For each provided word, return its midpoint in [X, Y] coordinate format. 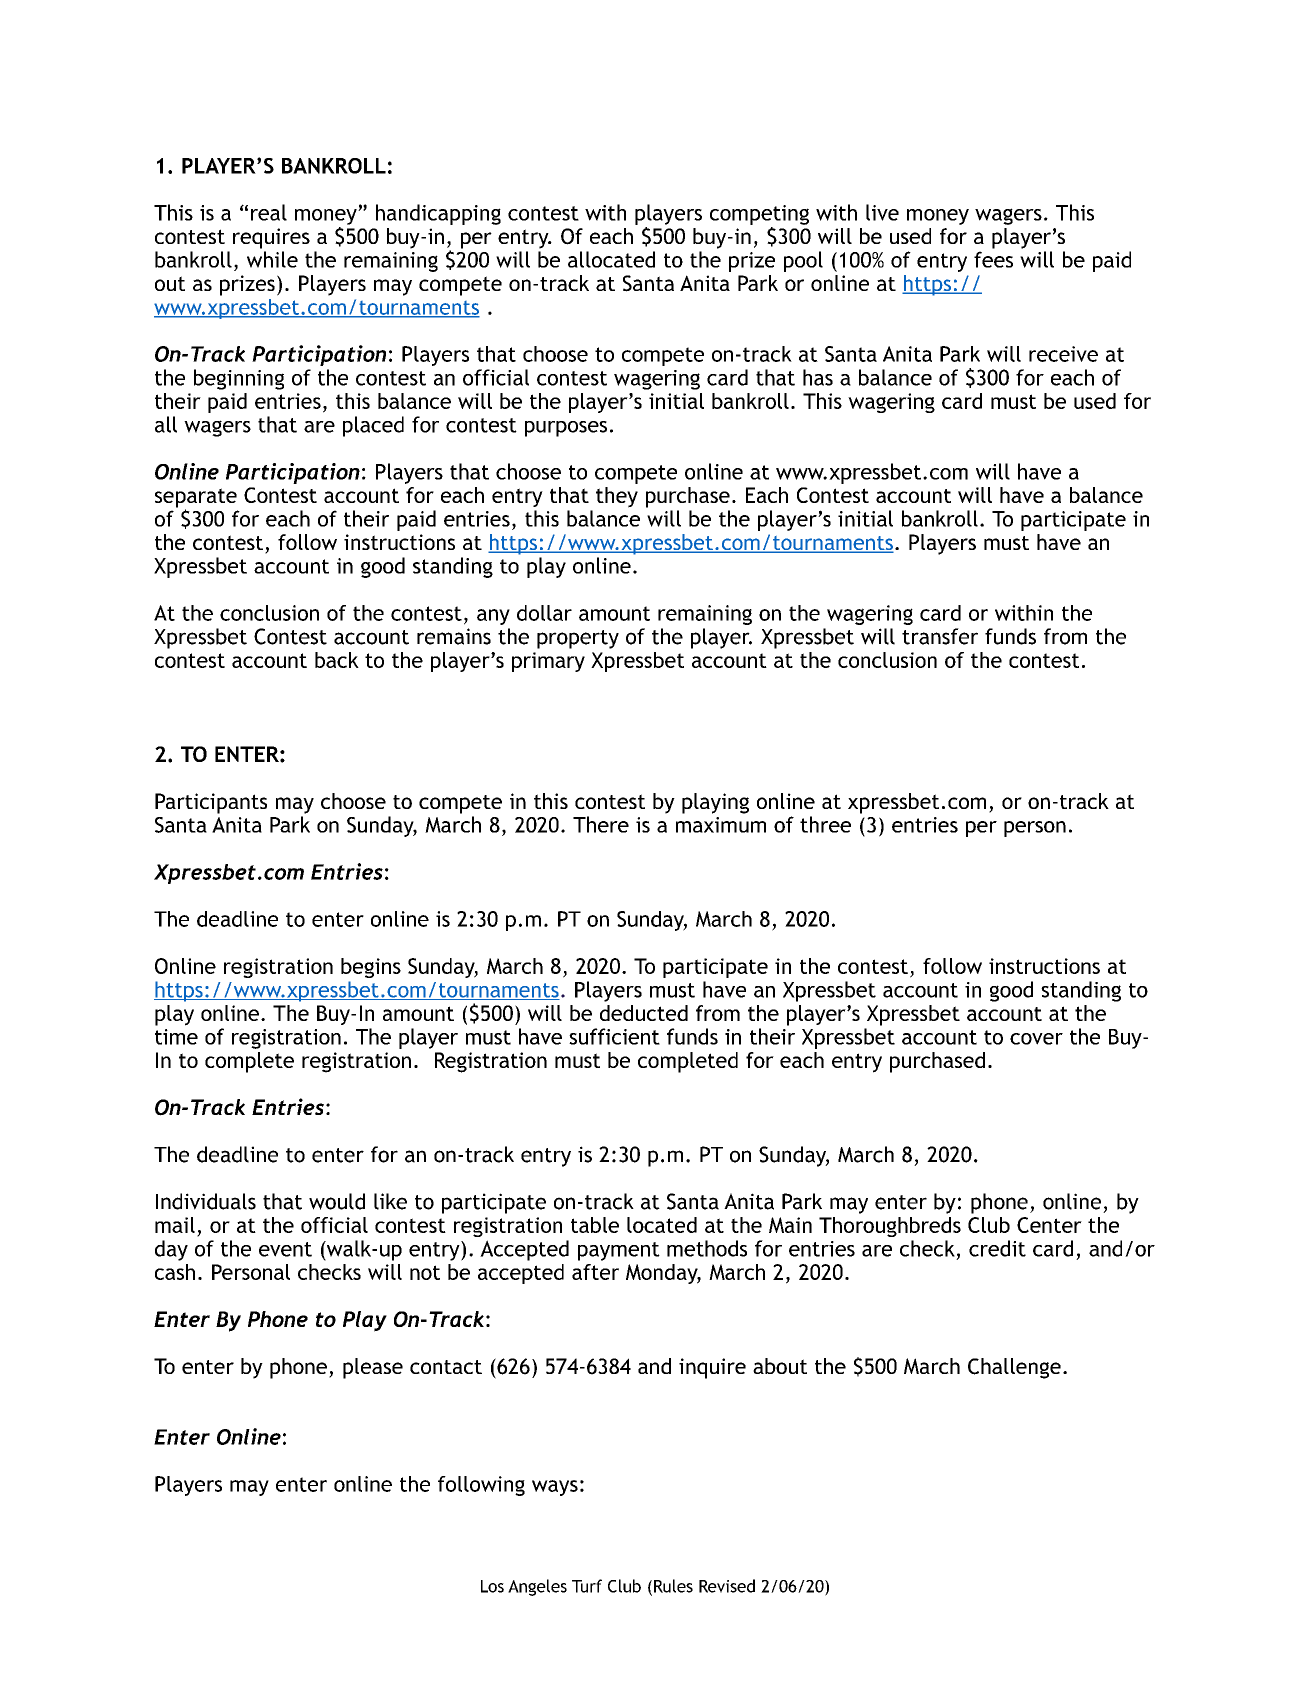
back [337, 660]
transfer [940, 636]
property [578, 639]
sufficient [614, 1036]
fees [993, 259]
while [272, 259]
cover [1036, 1039]
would [337, 1201]
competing [759, 215]
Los [492, 1586]
